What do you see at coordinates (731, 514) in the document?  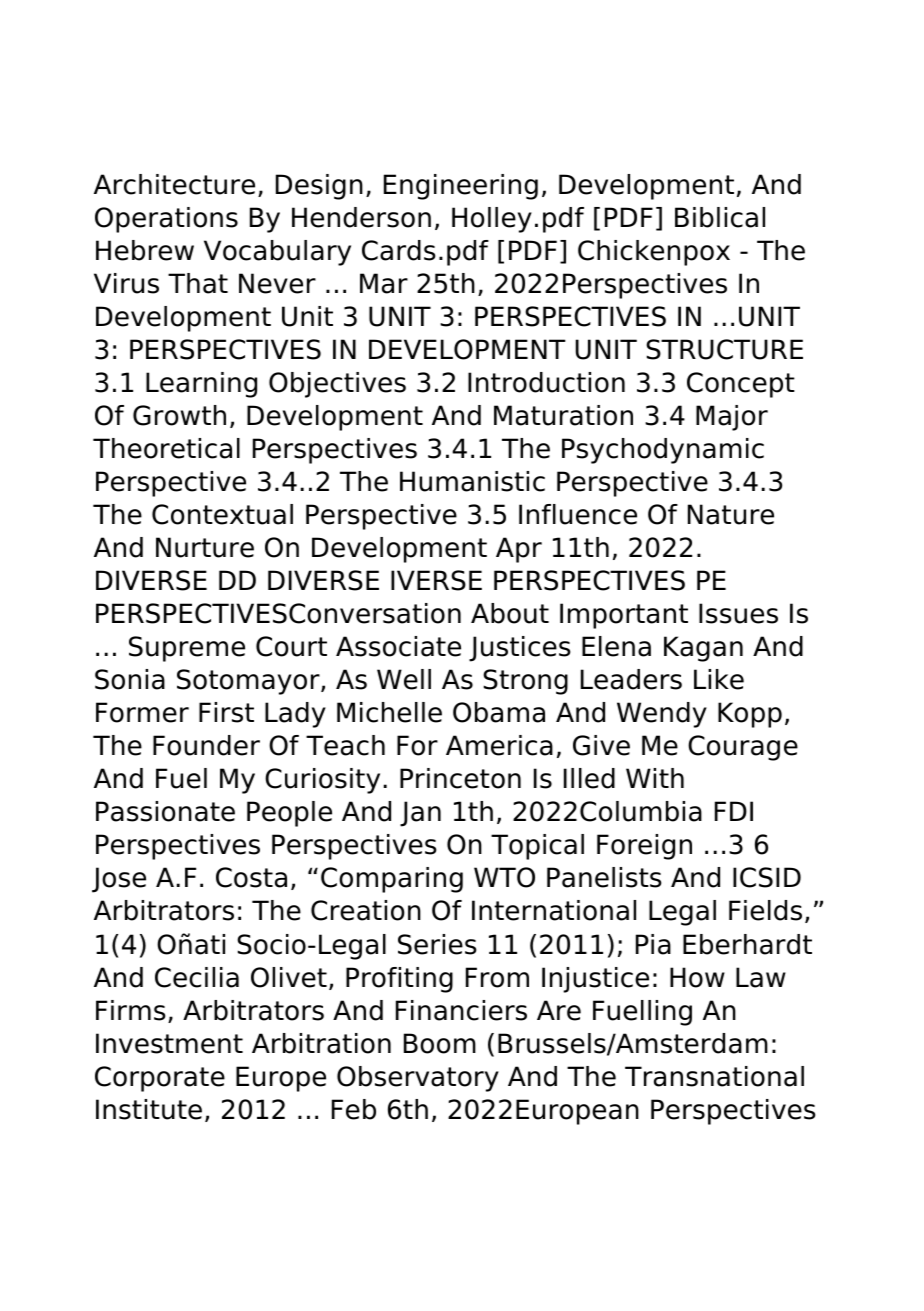 I see `Nature` at bounding box center [731, 514].
